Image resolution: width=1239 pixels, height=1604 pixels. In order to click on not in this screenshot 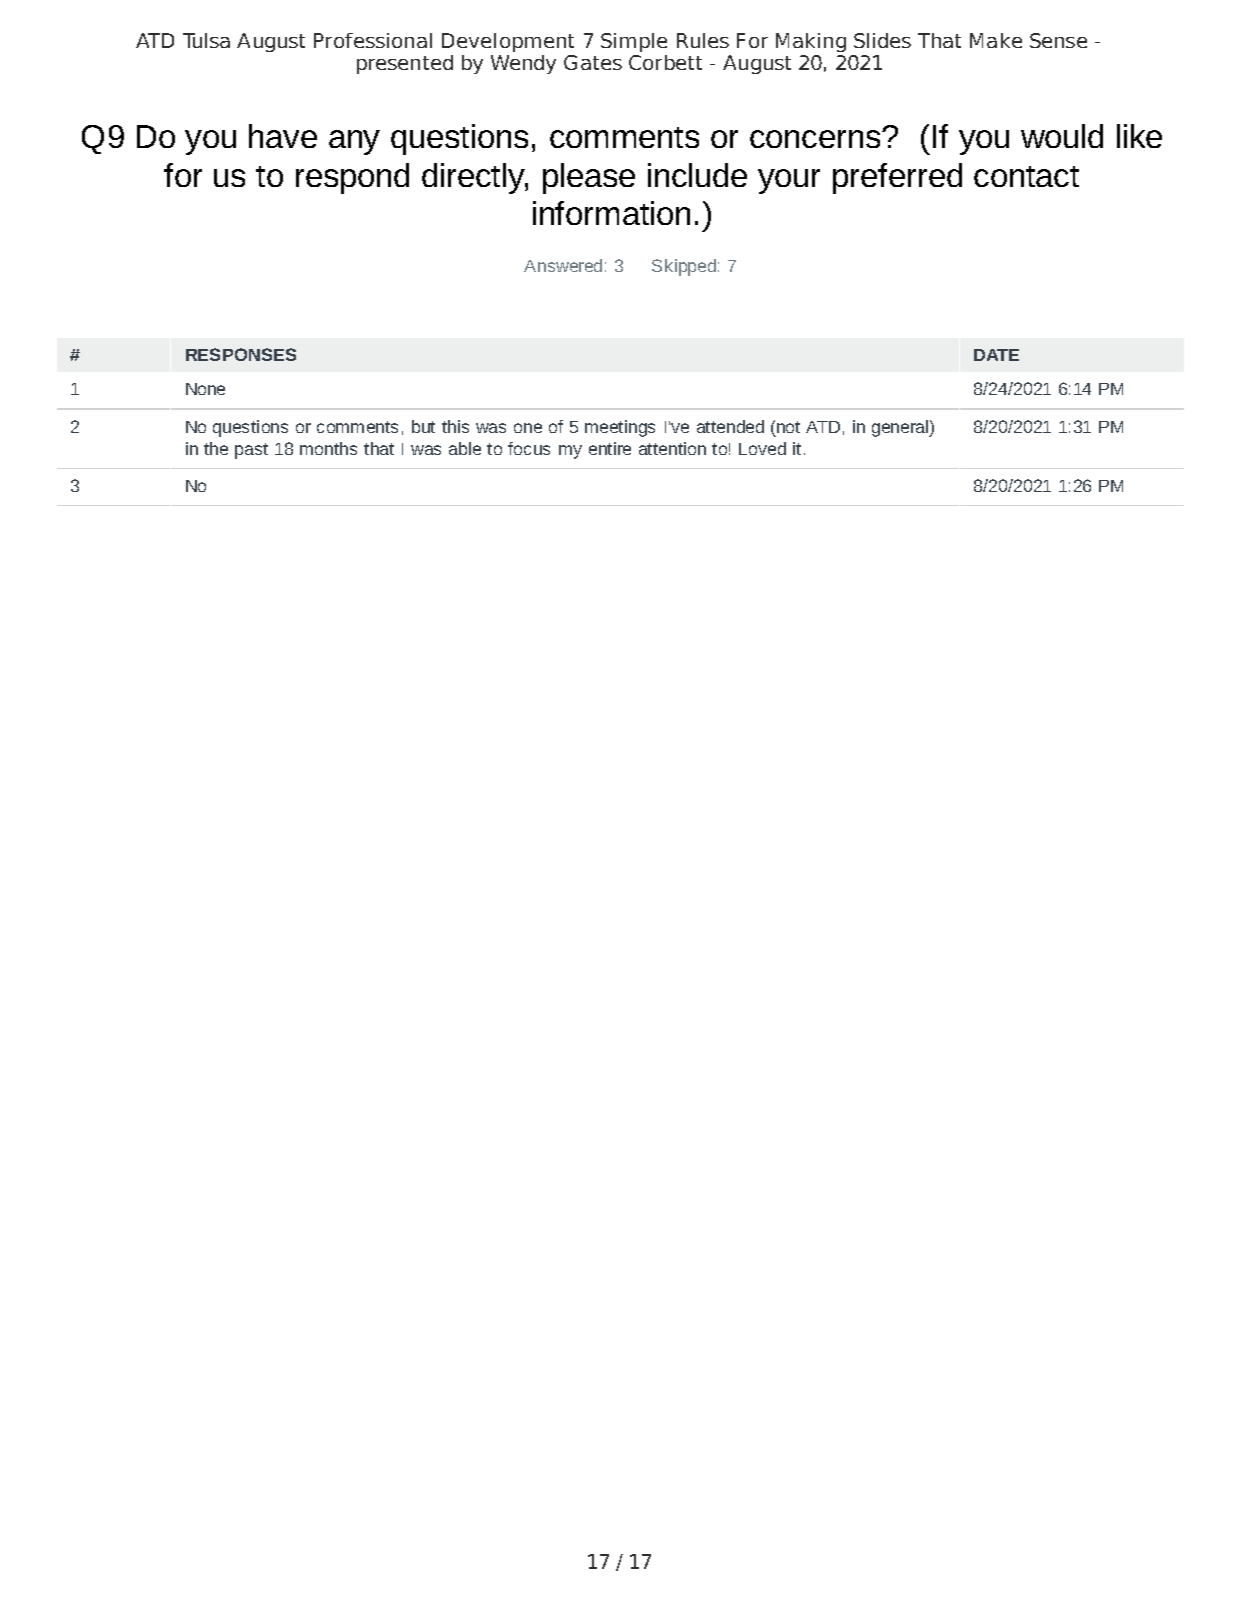, I will do `click(788, 427)`.
